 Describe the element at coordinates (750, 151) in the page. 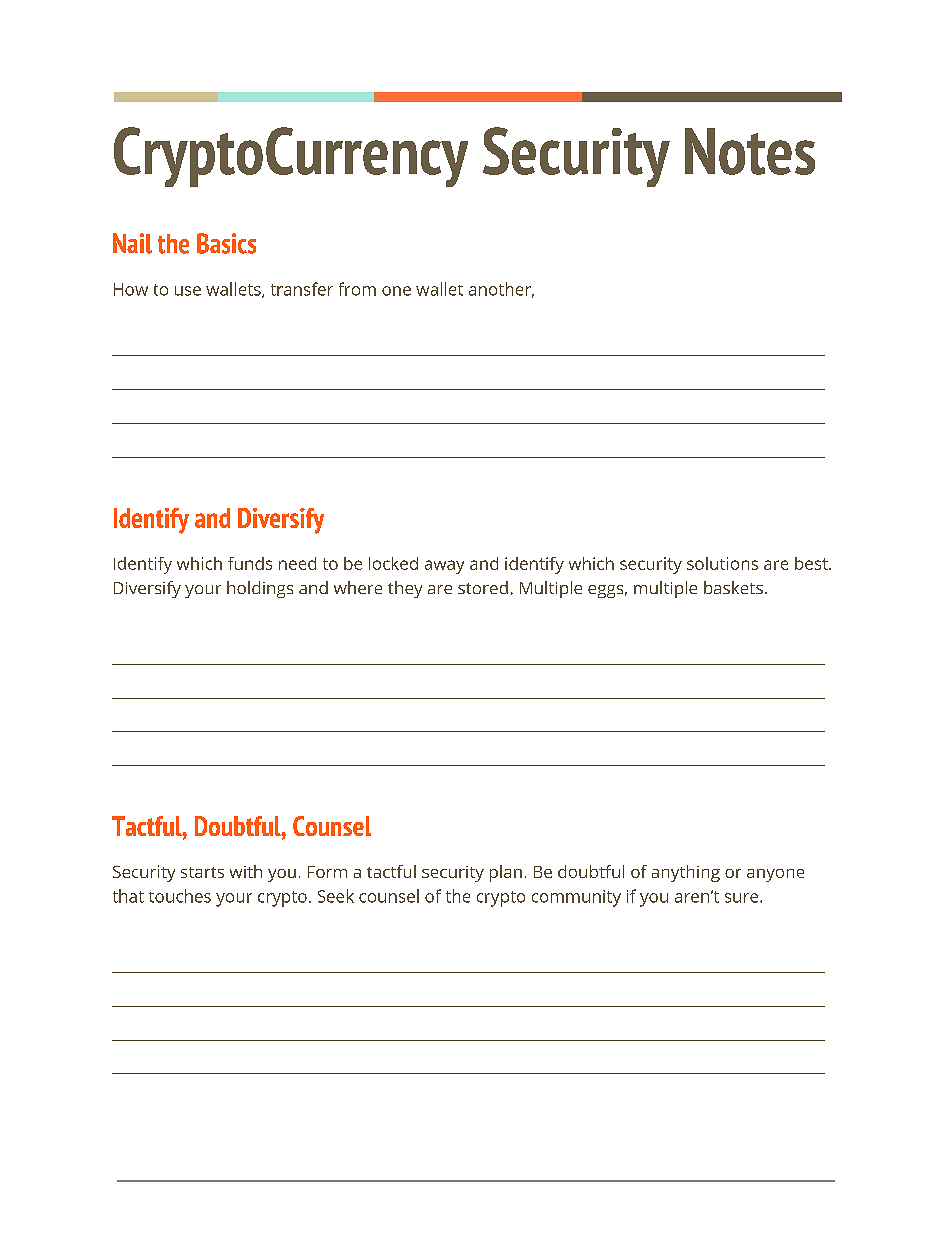

I see `Notes` at that location.
